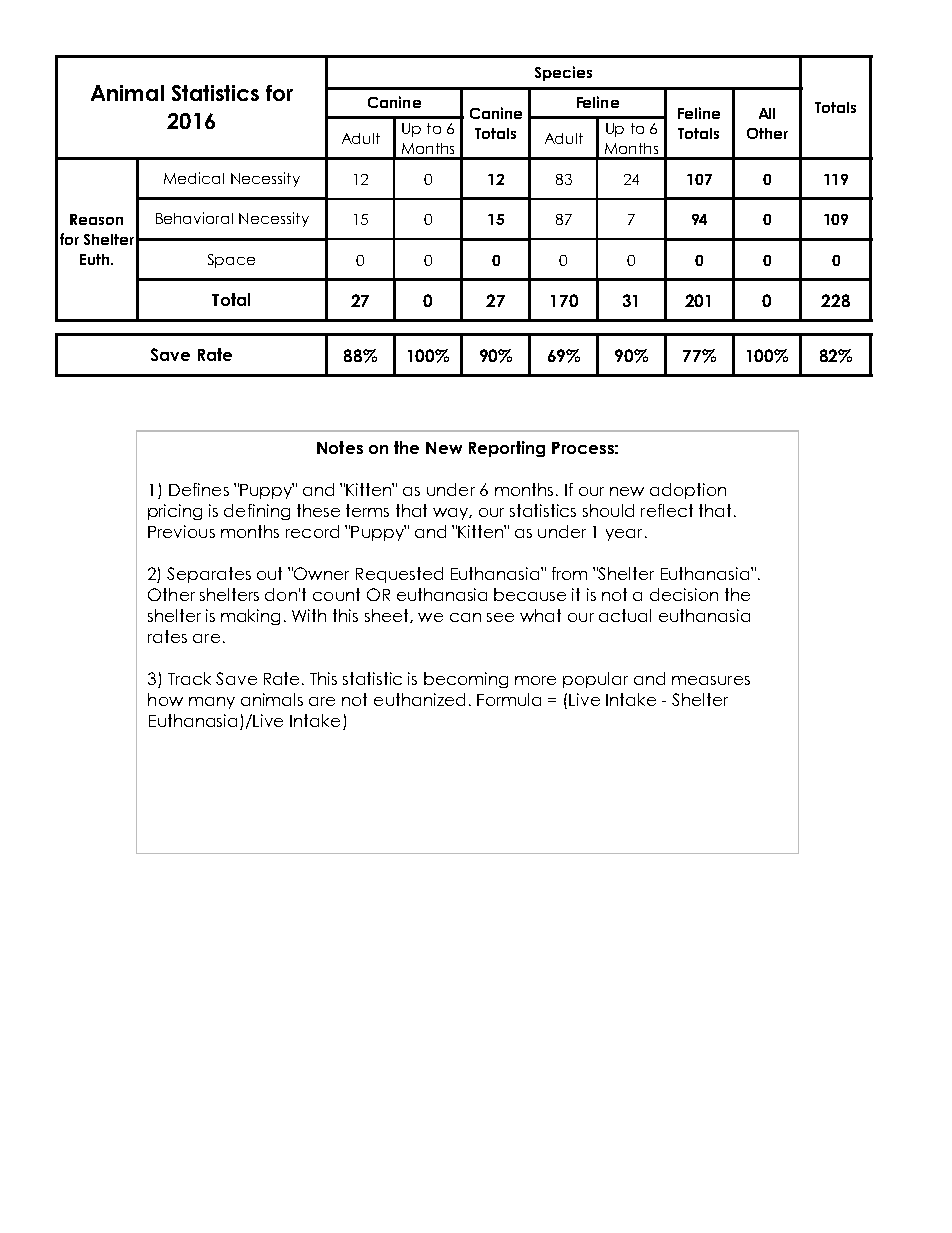  Describe the element at coordinates (563, 73) in the screenshot. I see `Species` at that location.
